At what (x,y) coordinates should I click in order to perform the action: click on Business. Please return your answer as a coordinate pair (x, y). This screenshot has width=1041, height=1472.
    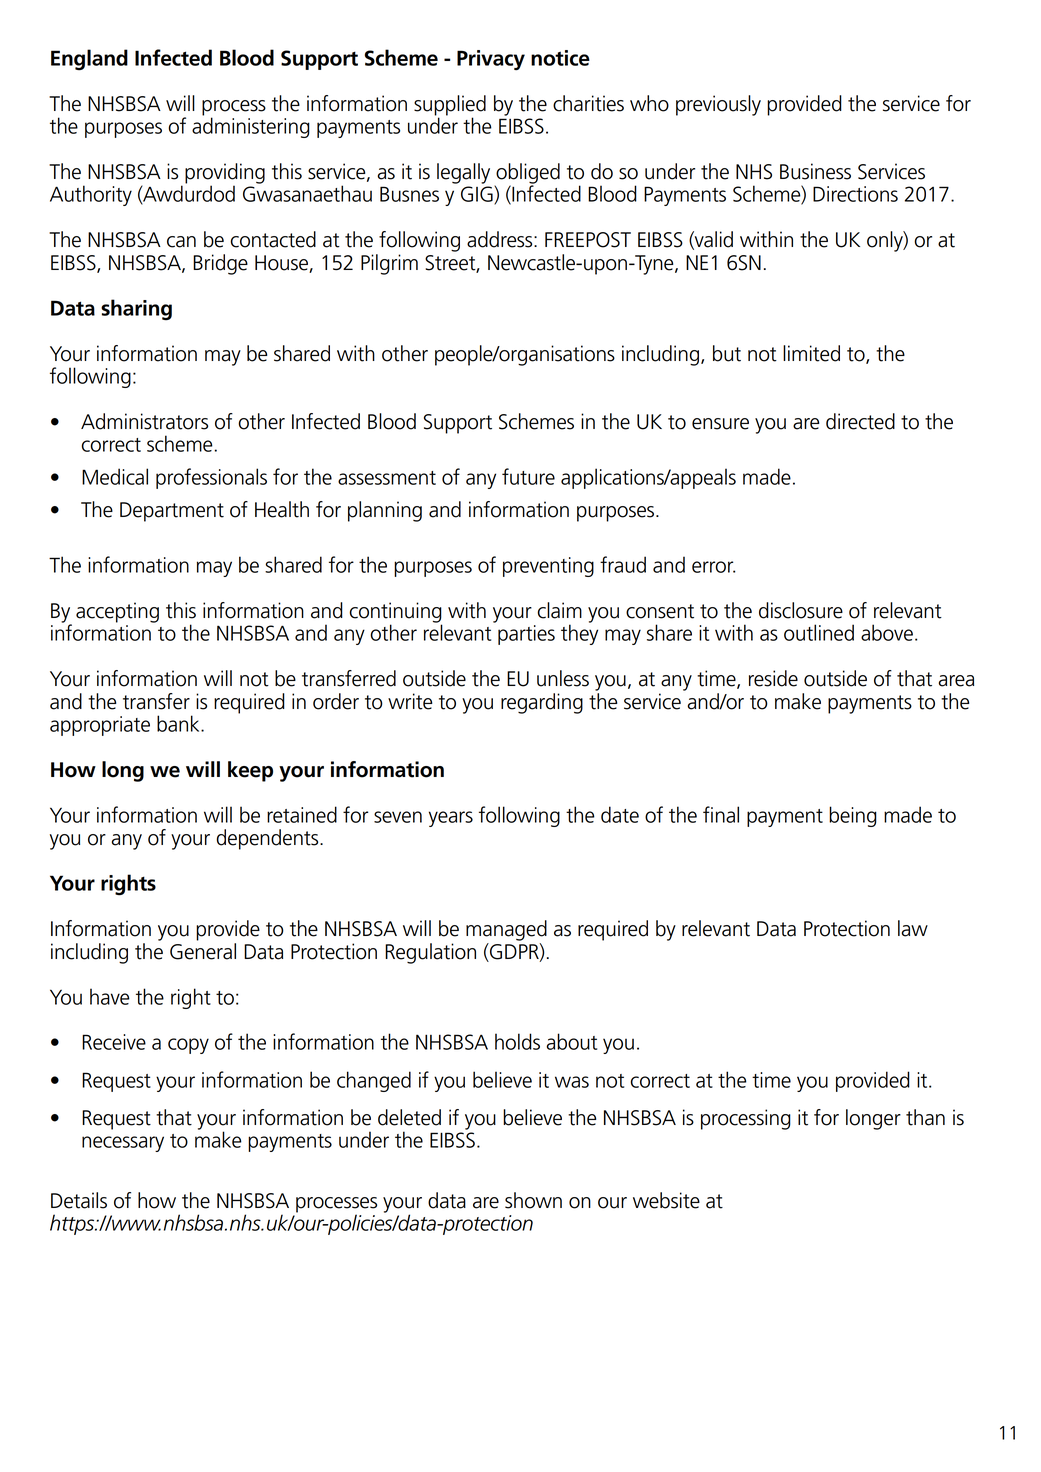
    Looking at the image, I should click on (815, 171).
